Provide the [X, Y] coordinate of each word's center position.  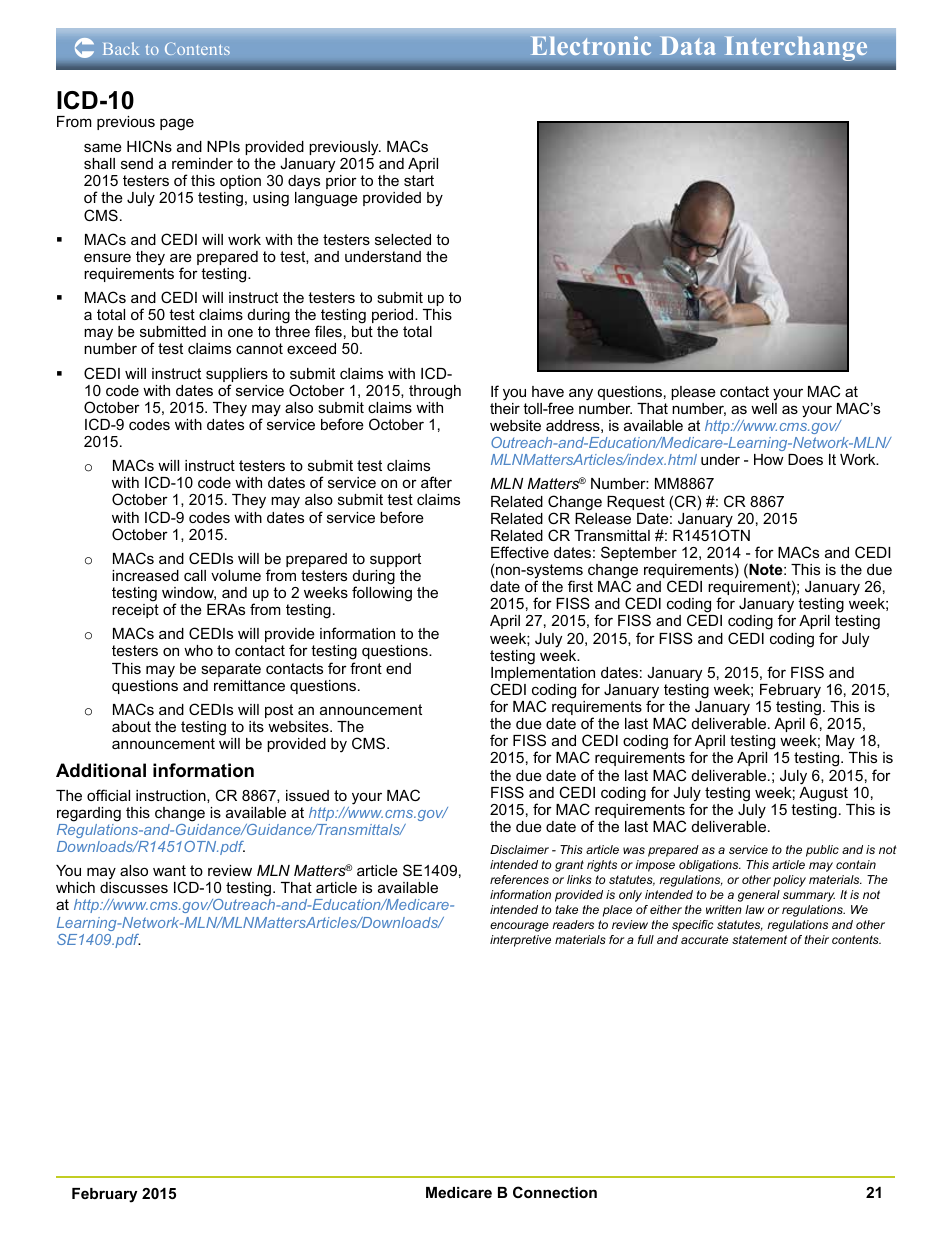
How [769, 459]
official [108, 795]
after [436, 482]
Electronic [591, 45]
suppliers [237, 376]
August [823, 793]
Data [688, 45]
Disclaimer [519, 849]
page [177, 124]
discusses [134, 887]
